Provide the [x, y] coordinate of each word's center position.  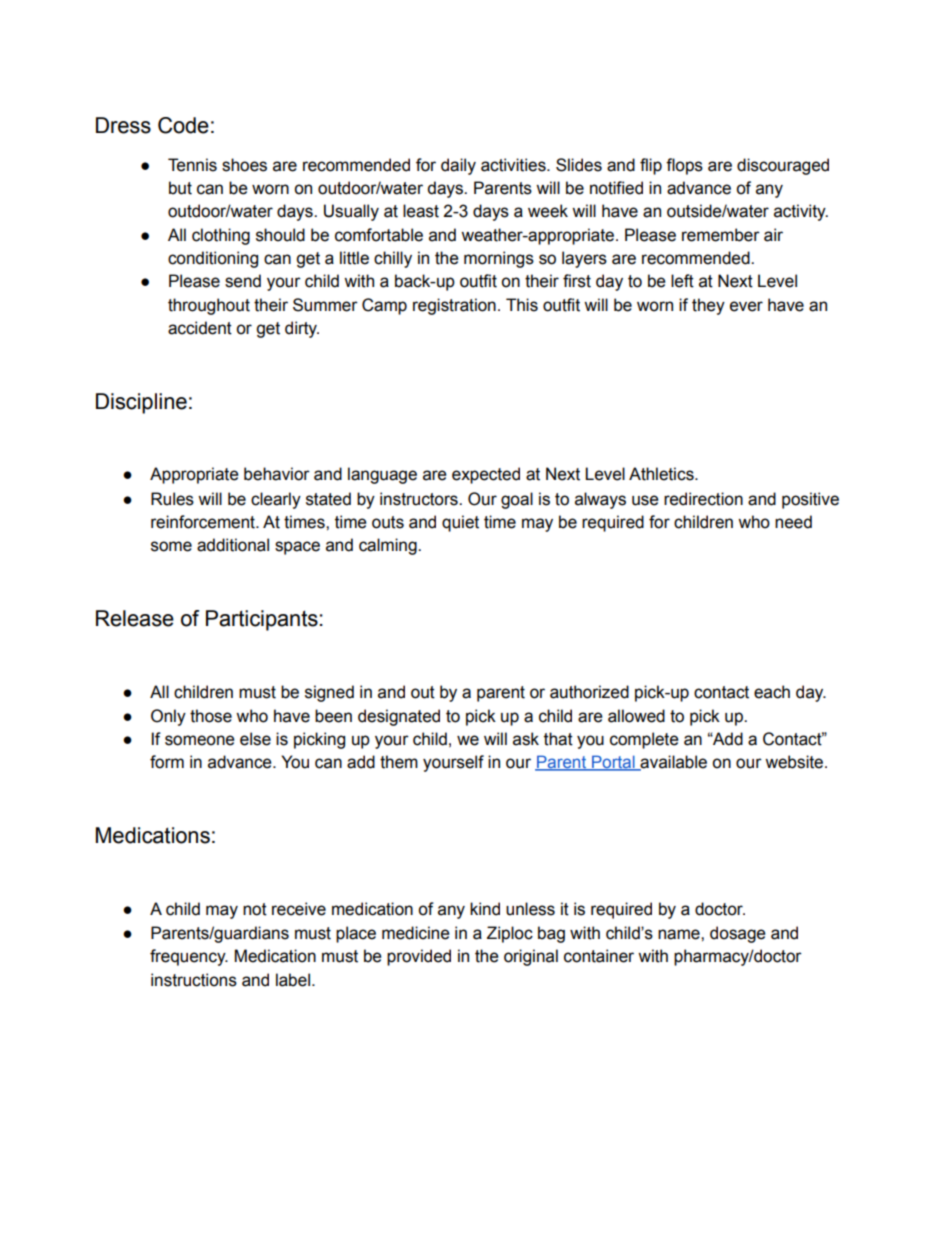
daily [458, 166]
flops [684, 166]
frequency [189, 957]
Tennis [192, 165]
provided [419, 957]
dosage [738, 934]
